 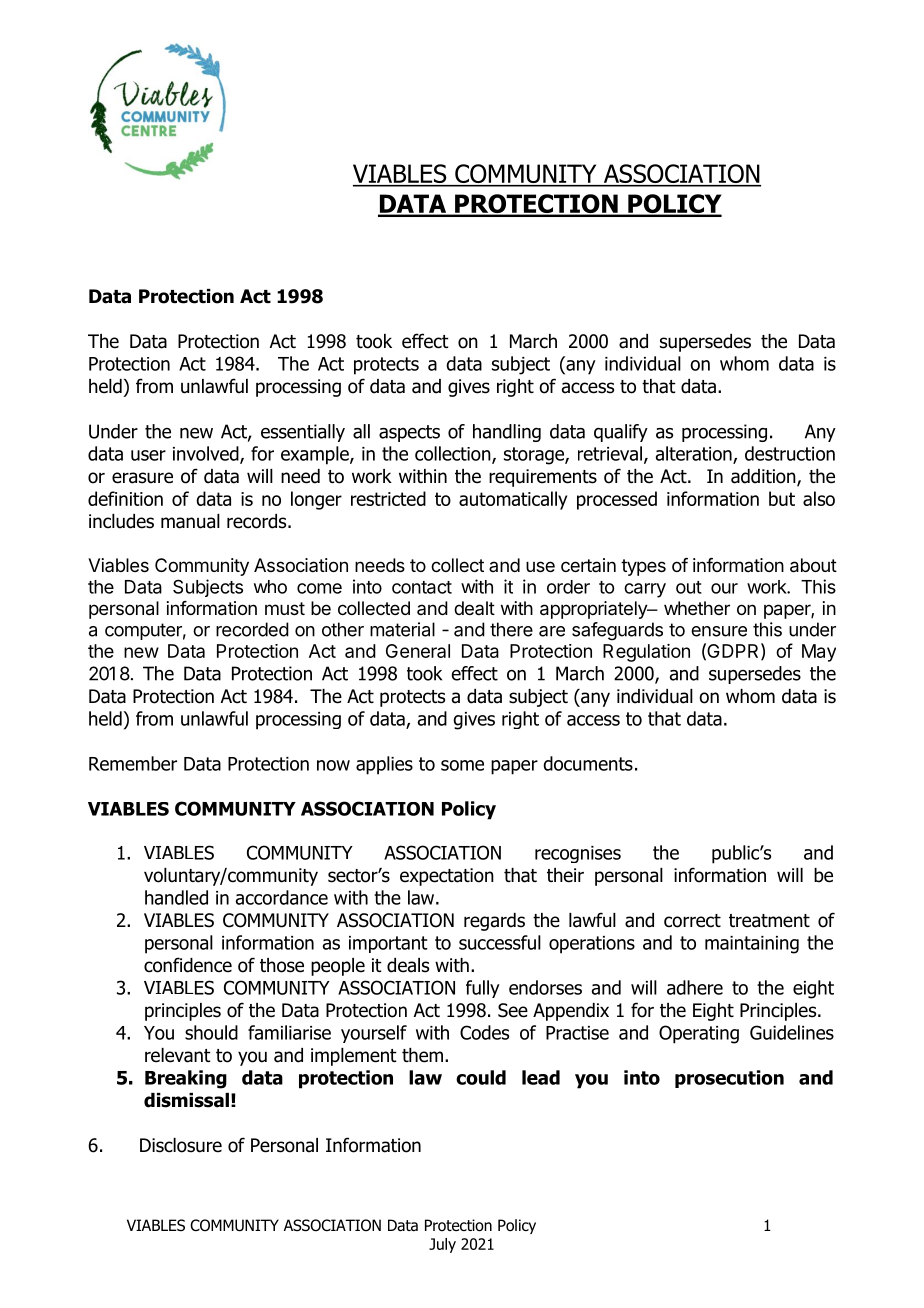 What do you see at coordinates (447, 877) in the screenshot?
I see `expectation` at bounding box center [447, 877].
